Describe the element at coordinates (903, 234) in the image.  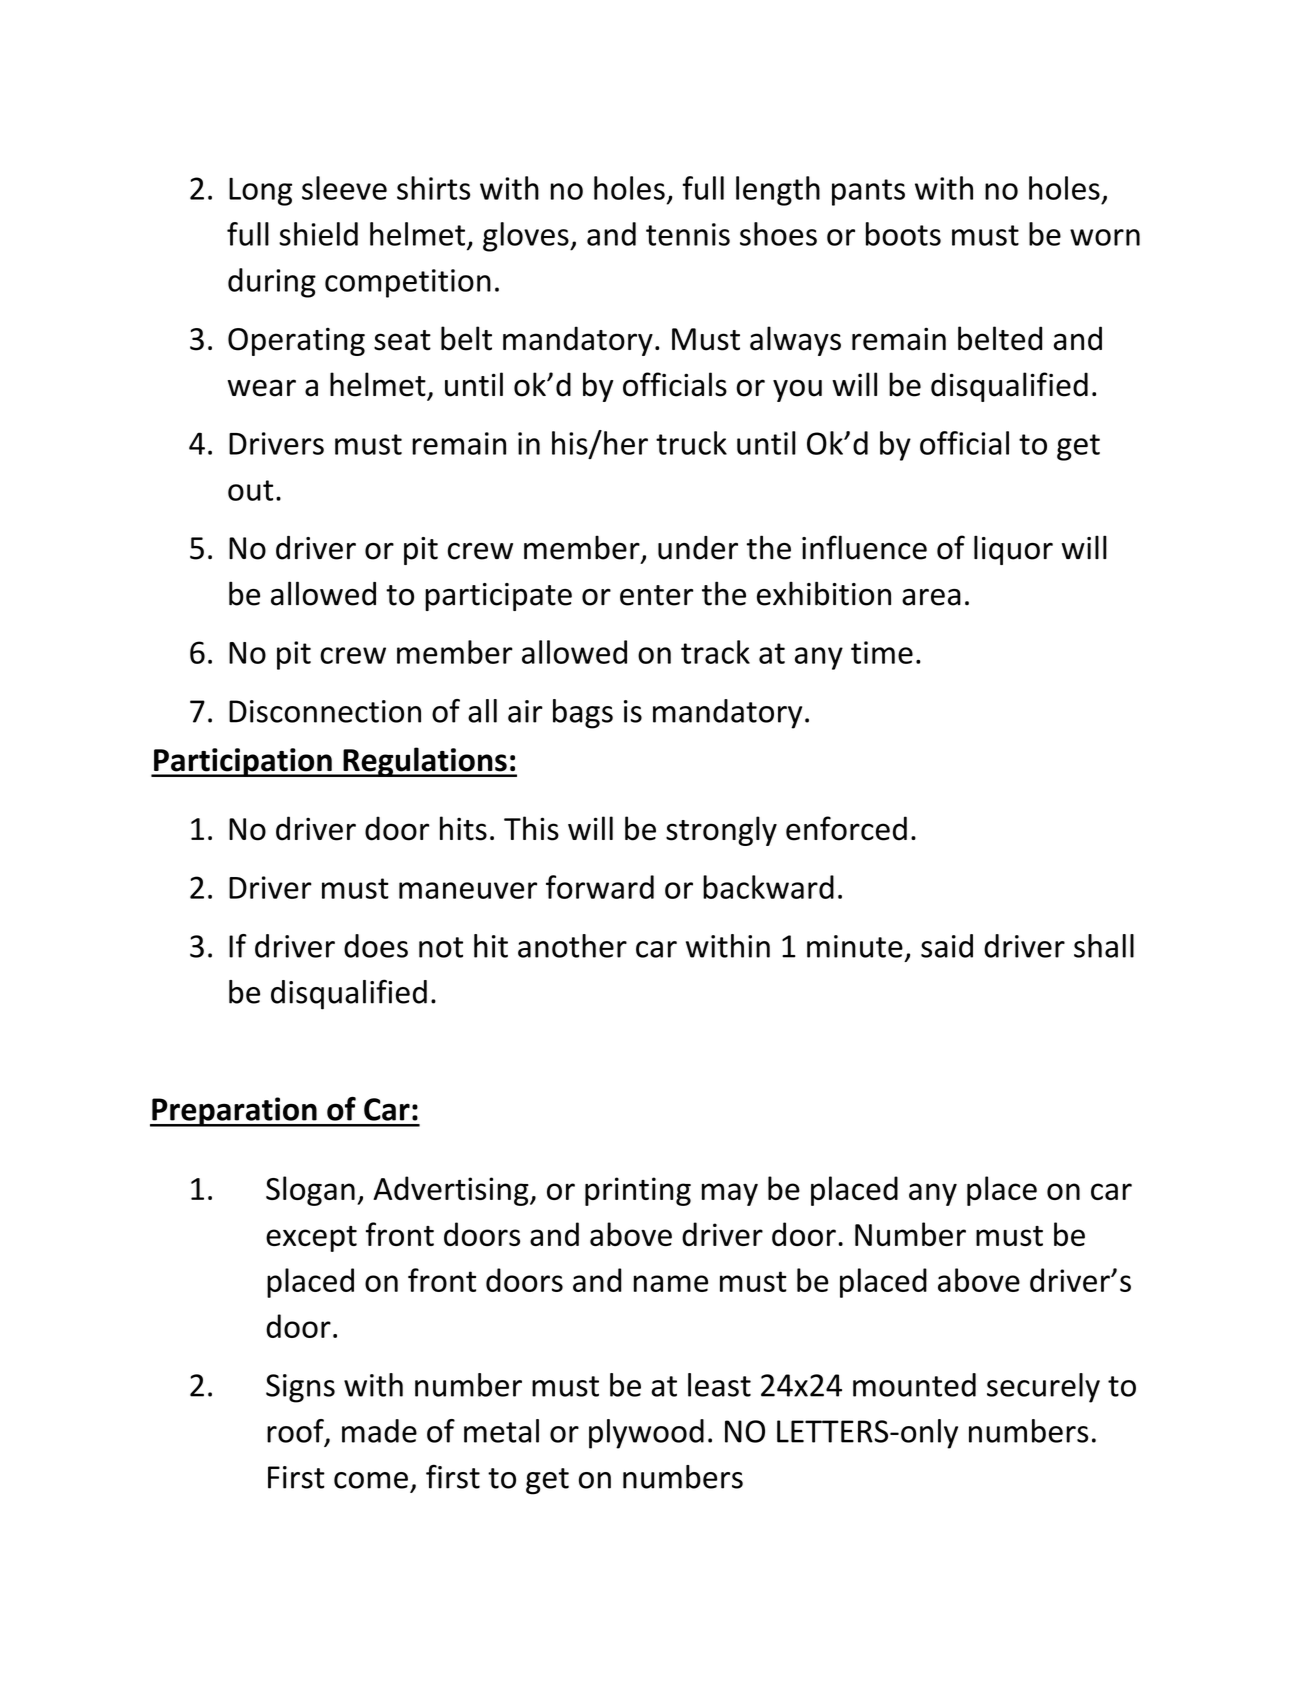
I see `boots` at that location.
